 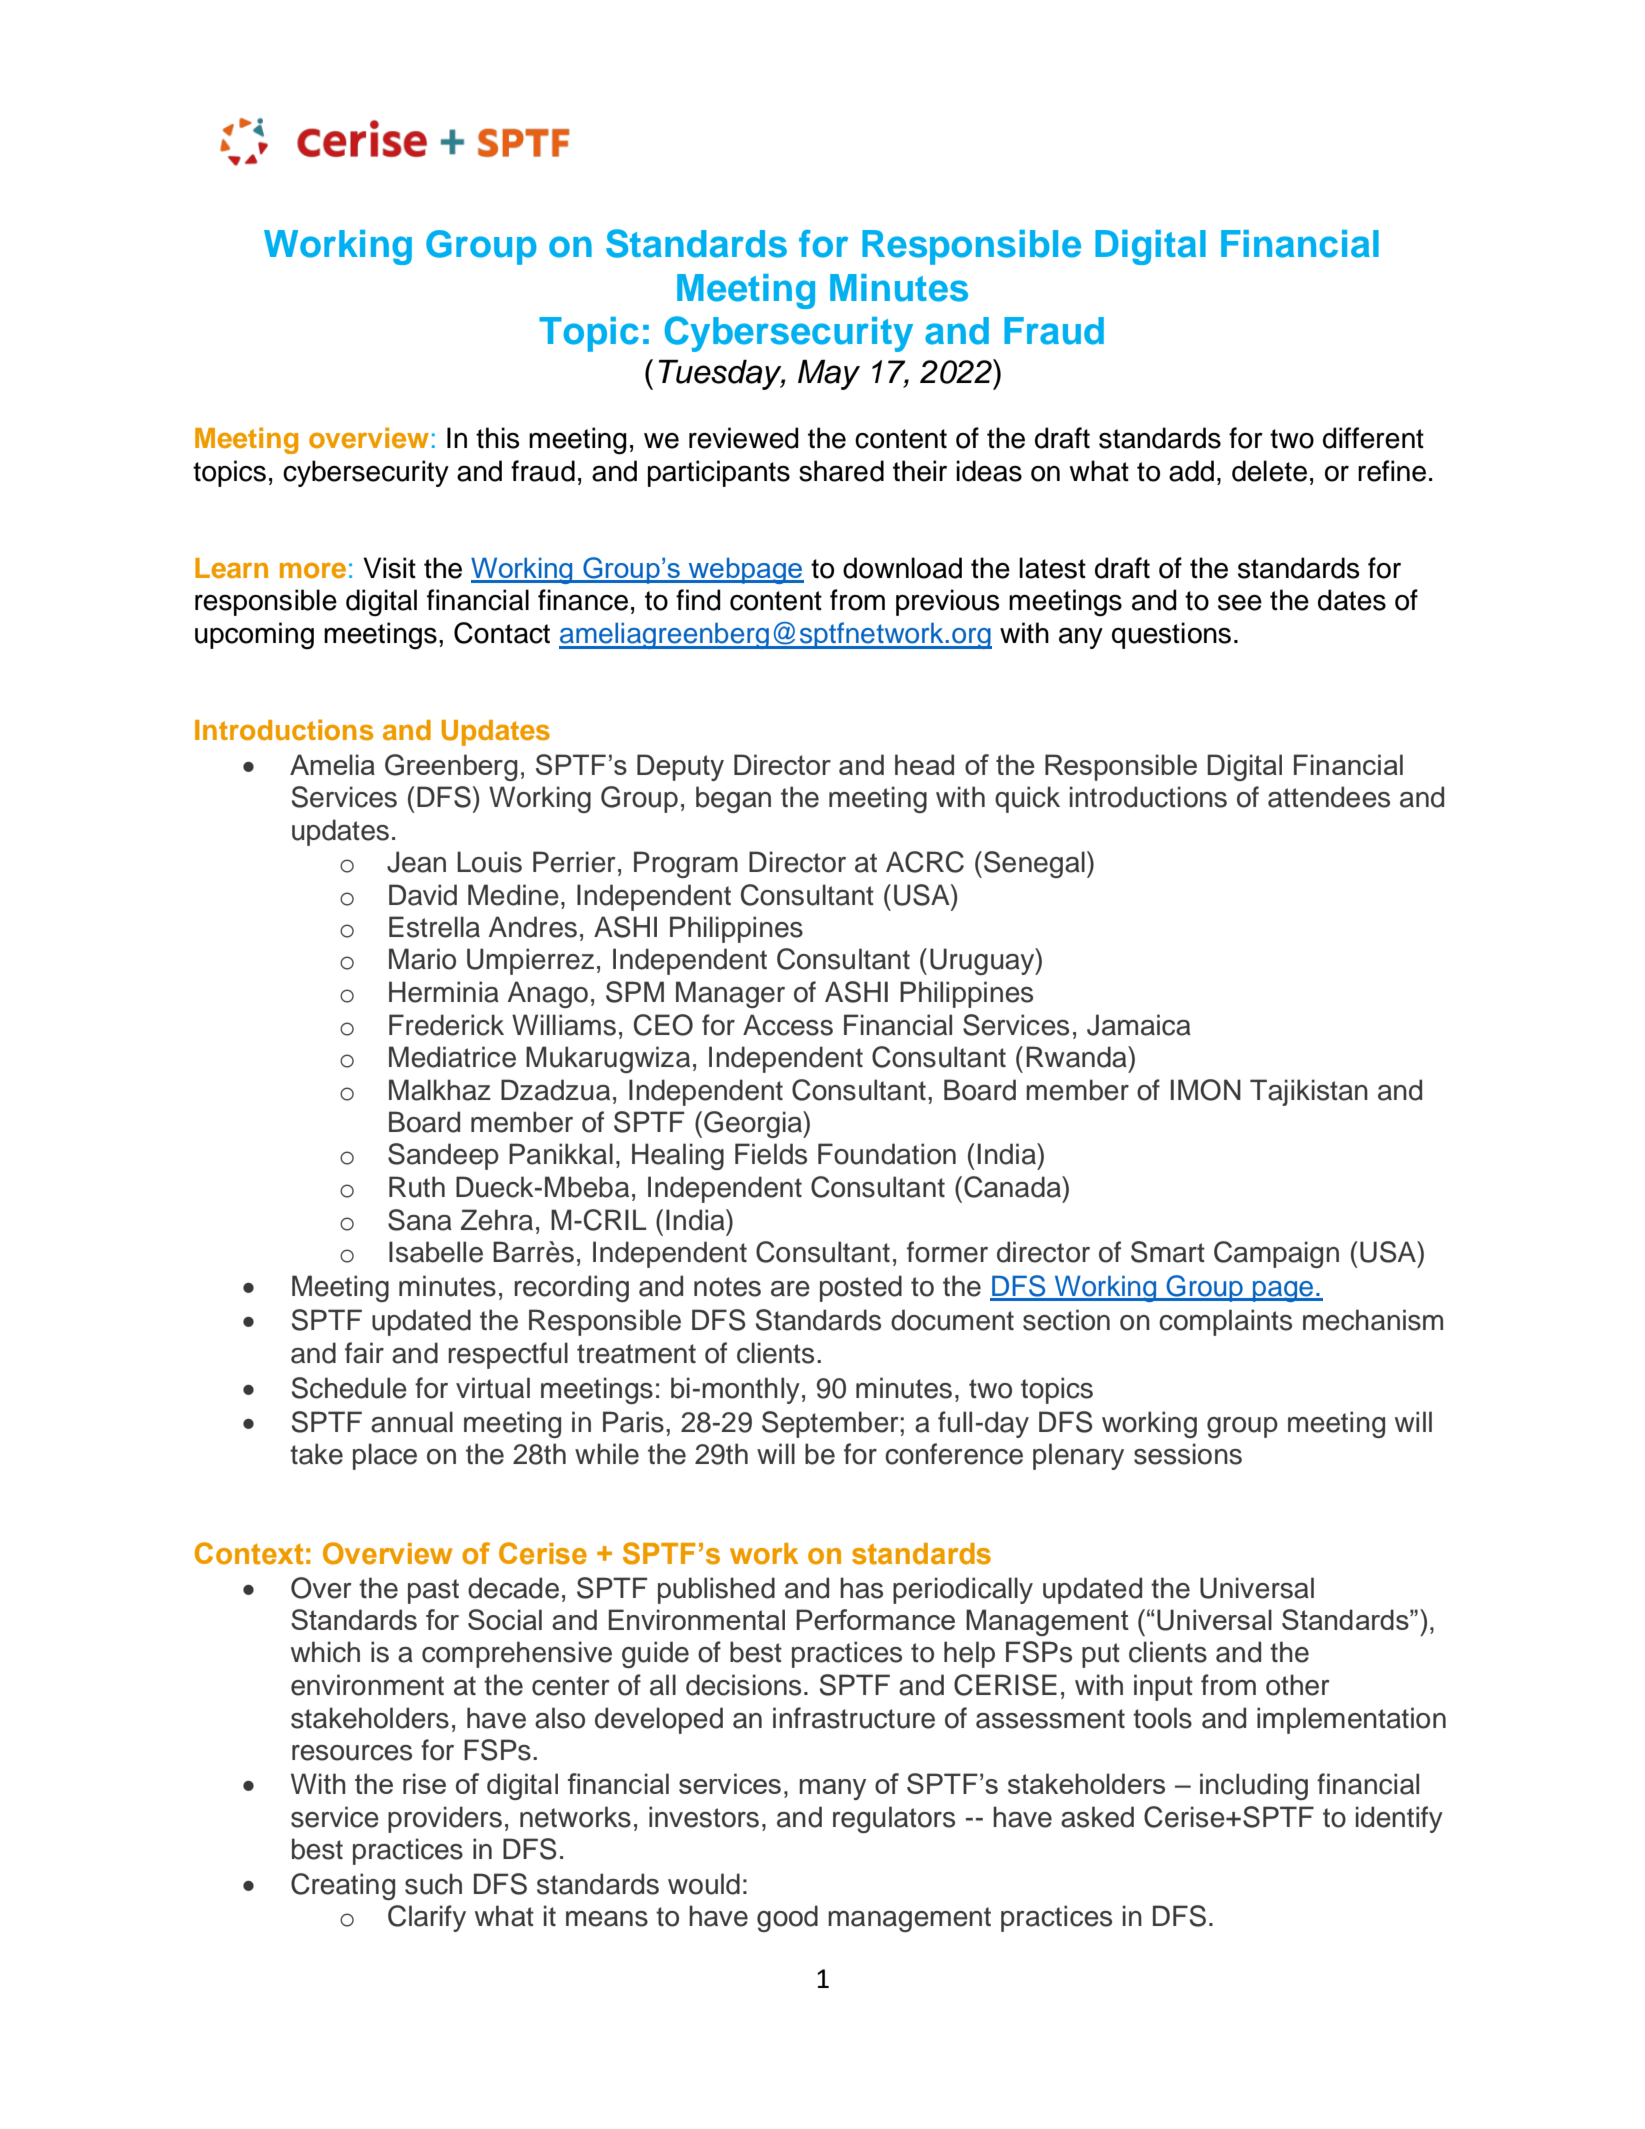 I want to click on Jamaica, so click(x=1139, y=1025).
